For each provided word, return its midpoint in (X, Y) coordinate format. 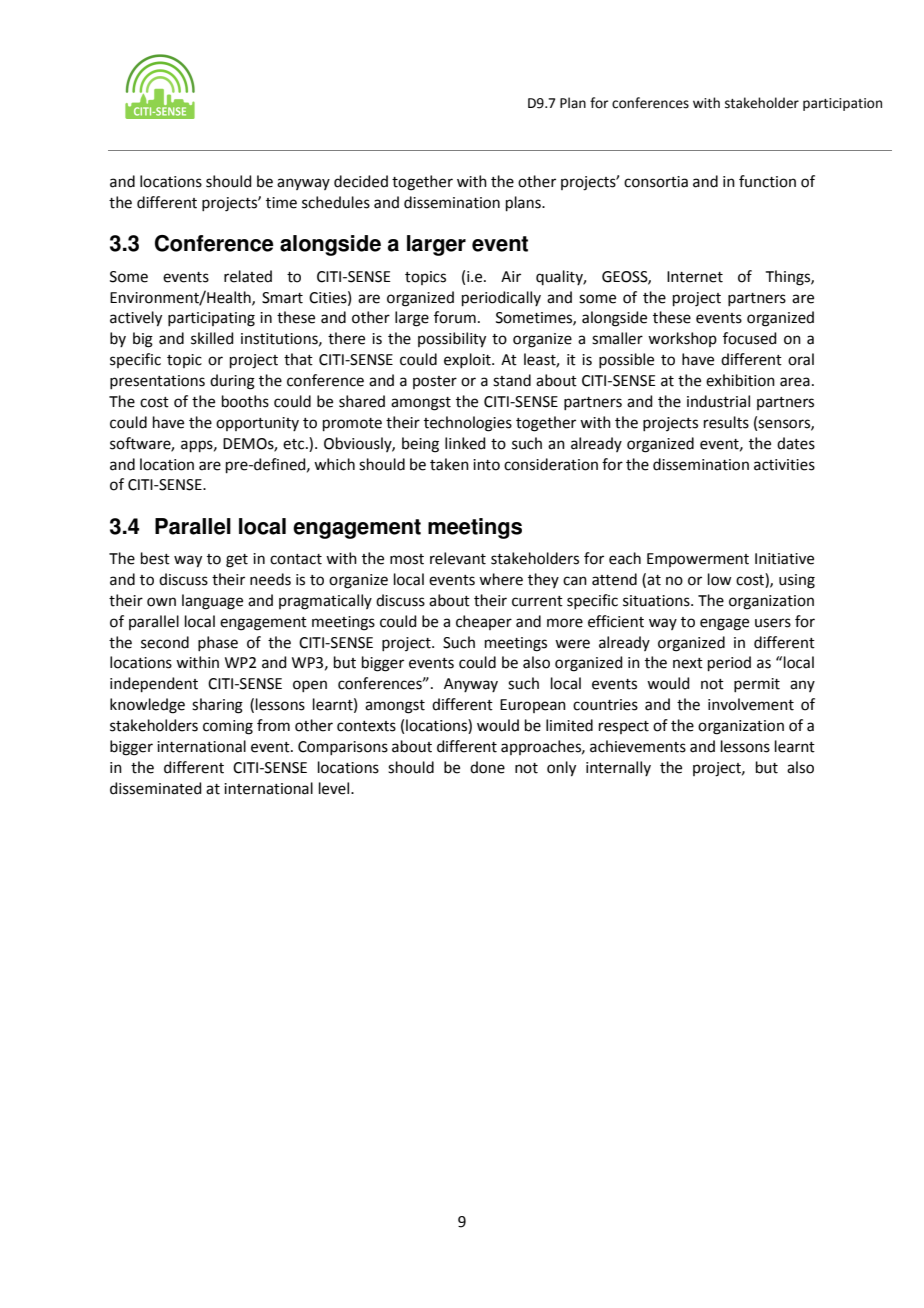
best (155, 558)
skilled (212, 338)
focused (750, 338)
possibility (452, 340)
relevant (458, 558)
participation (842, 104)
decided (361, 181)
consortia (656, 182)
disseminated (156, 788)
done (487, 767)
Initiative (784, 559)
